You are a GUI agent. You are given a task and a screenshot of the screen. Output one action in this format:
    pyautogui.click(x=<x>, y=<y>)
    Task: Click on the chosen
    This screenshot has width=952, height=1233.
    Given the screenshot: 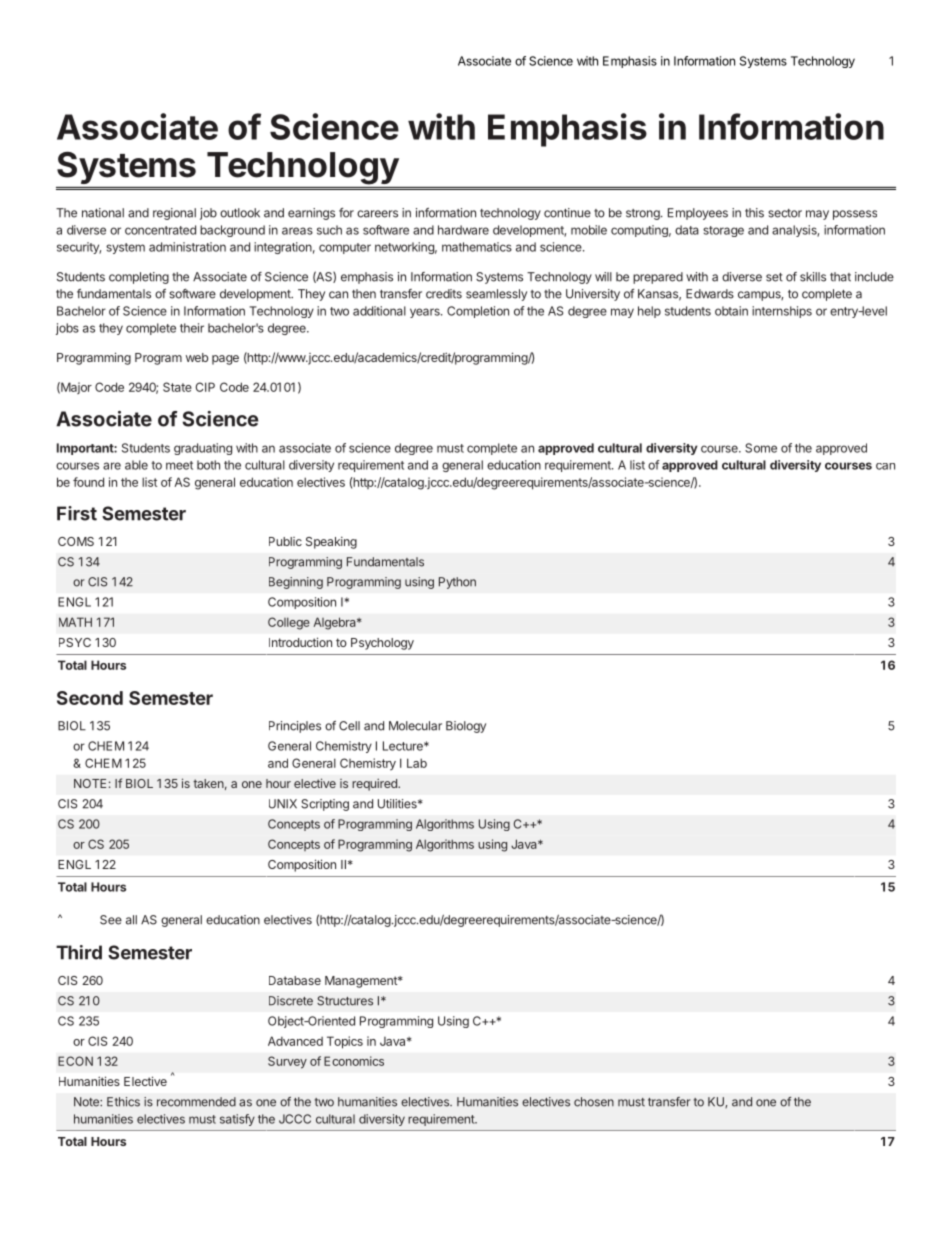 What is the action you would take?
    pyautogui.click(x=594, y=1102)
